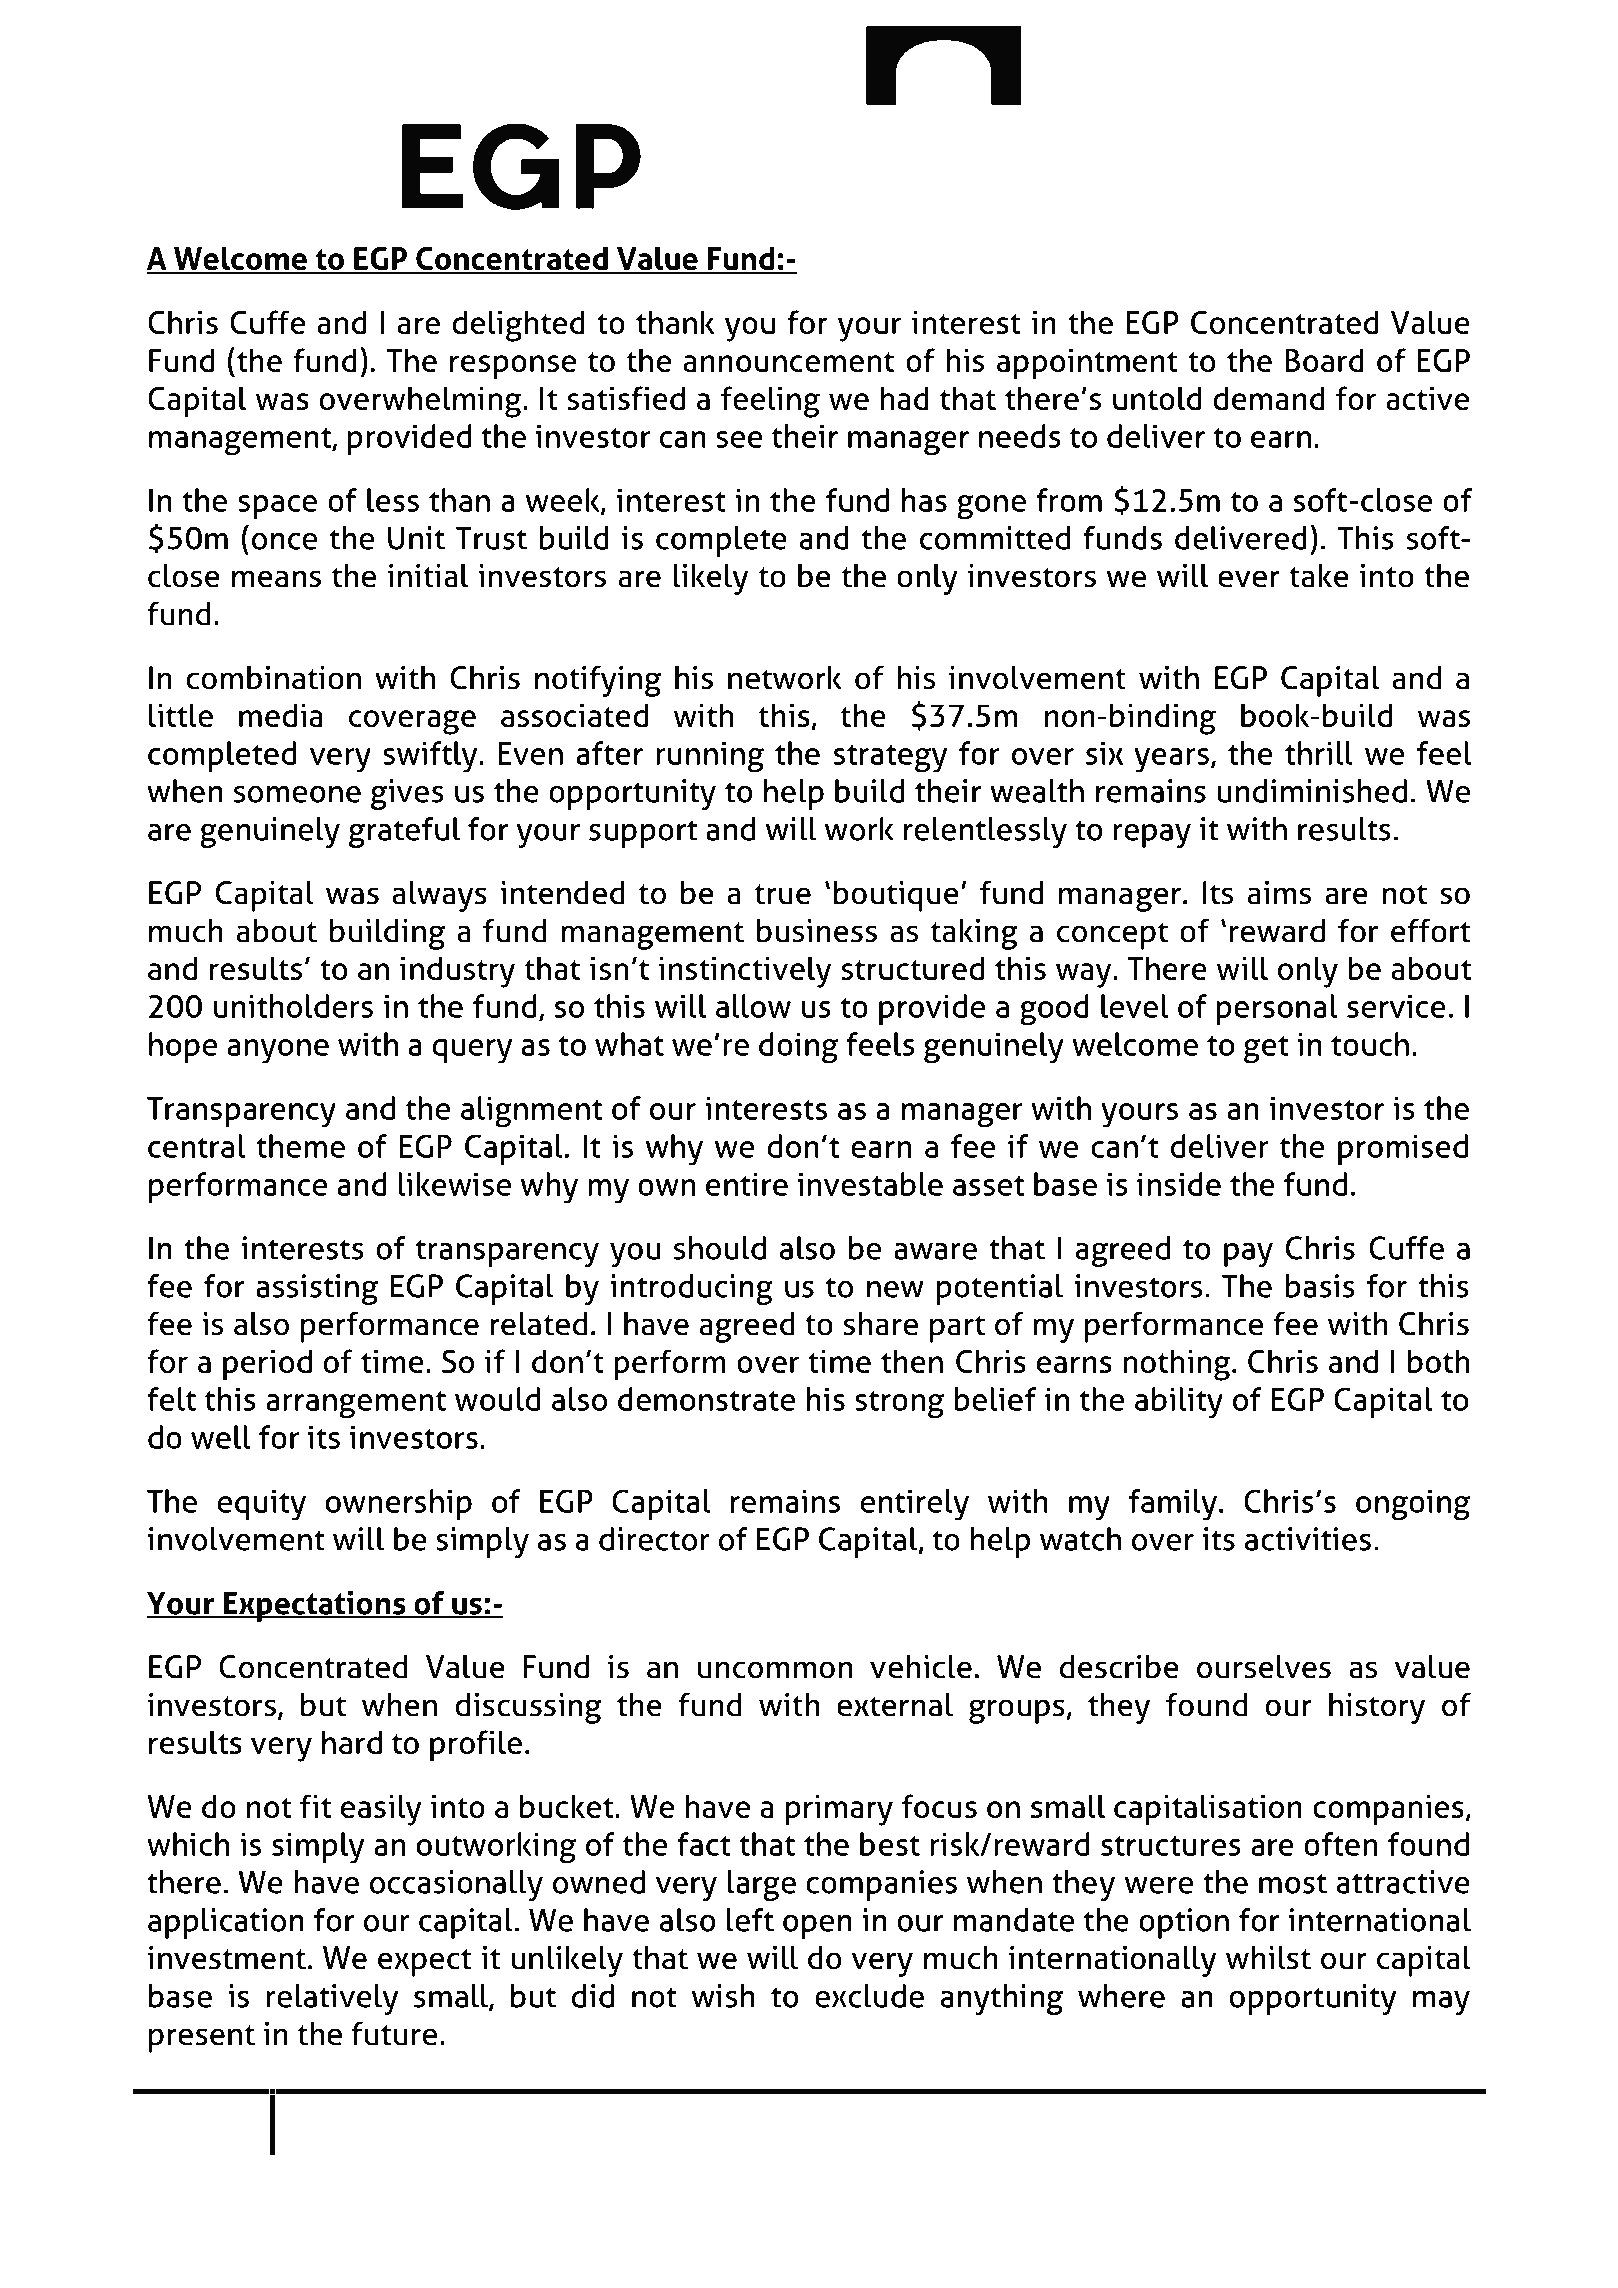  Describe the element at coordinates (880, 1324) in the screenshot. I see `share` at that location.
